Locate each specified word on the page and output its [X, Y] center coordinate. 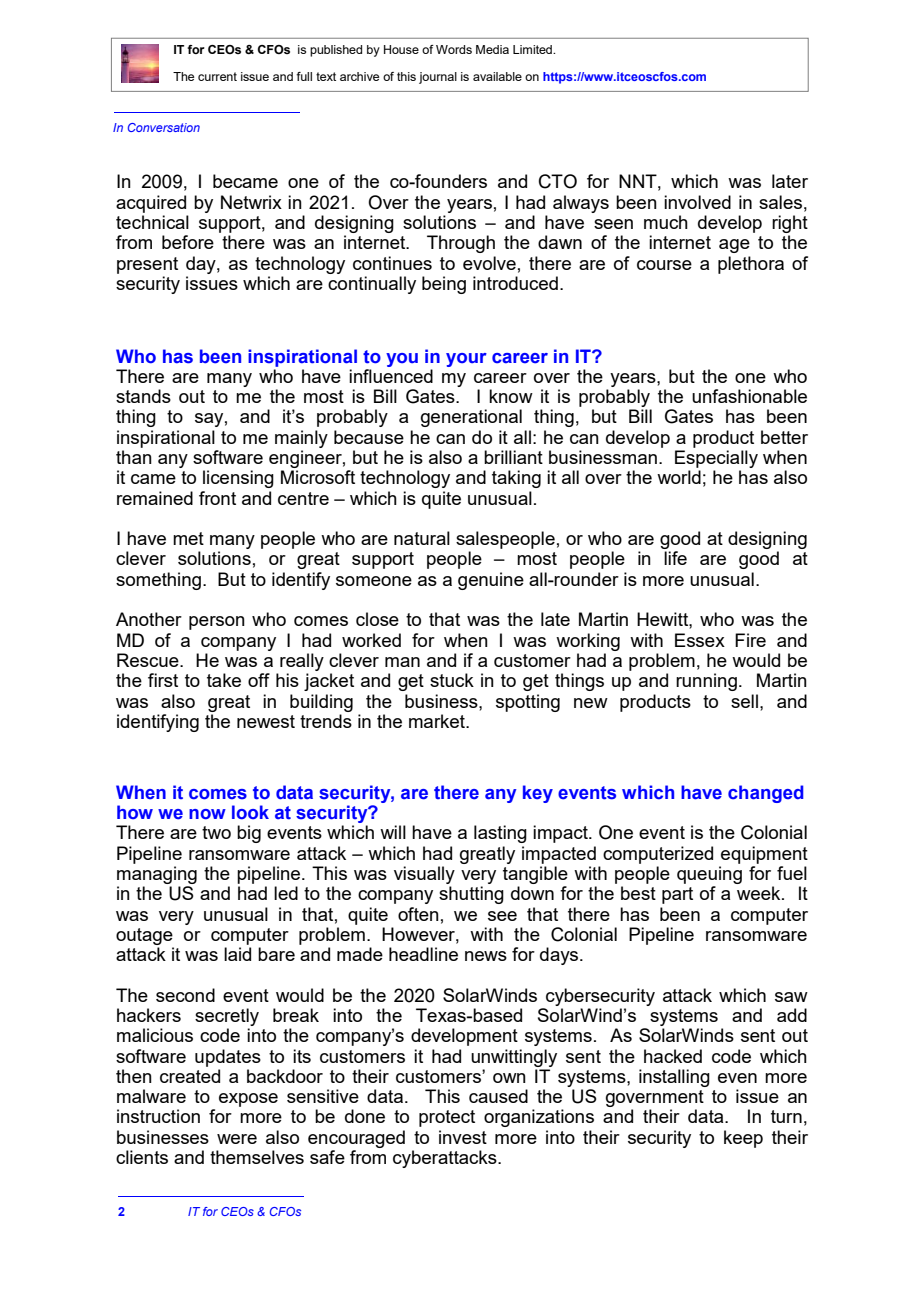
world [679, 477]
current [217, 76]
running [706, 682]
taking [516, 479]
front [217, 498]
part [677, 895]
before [188, 242]
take [224, 680]
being [444, 285]
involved [697, 202]
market [438, 721]
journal [438, 78]
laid [237, 954]
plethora [751, 265]
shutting [471, 895]
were [237, 1139]
